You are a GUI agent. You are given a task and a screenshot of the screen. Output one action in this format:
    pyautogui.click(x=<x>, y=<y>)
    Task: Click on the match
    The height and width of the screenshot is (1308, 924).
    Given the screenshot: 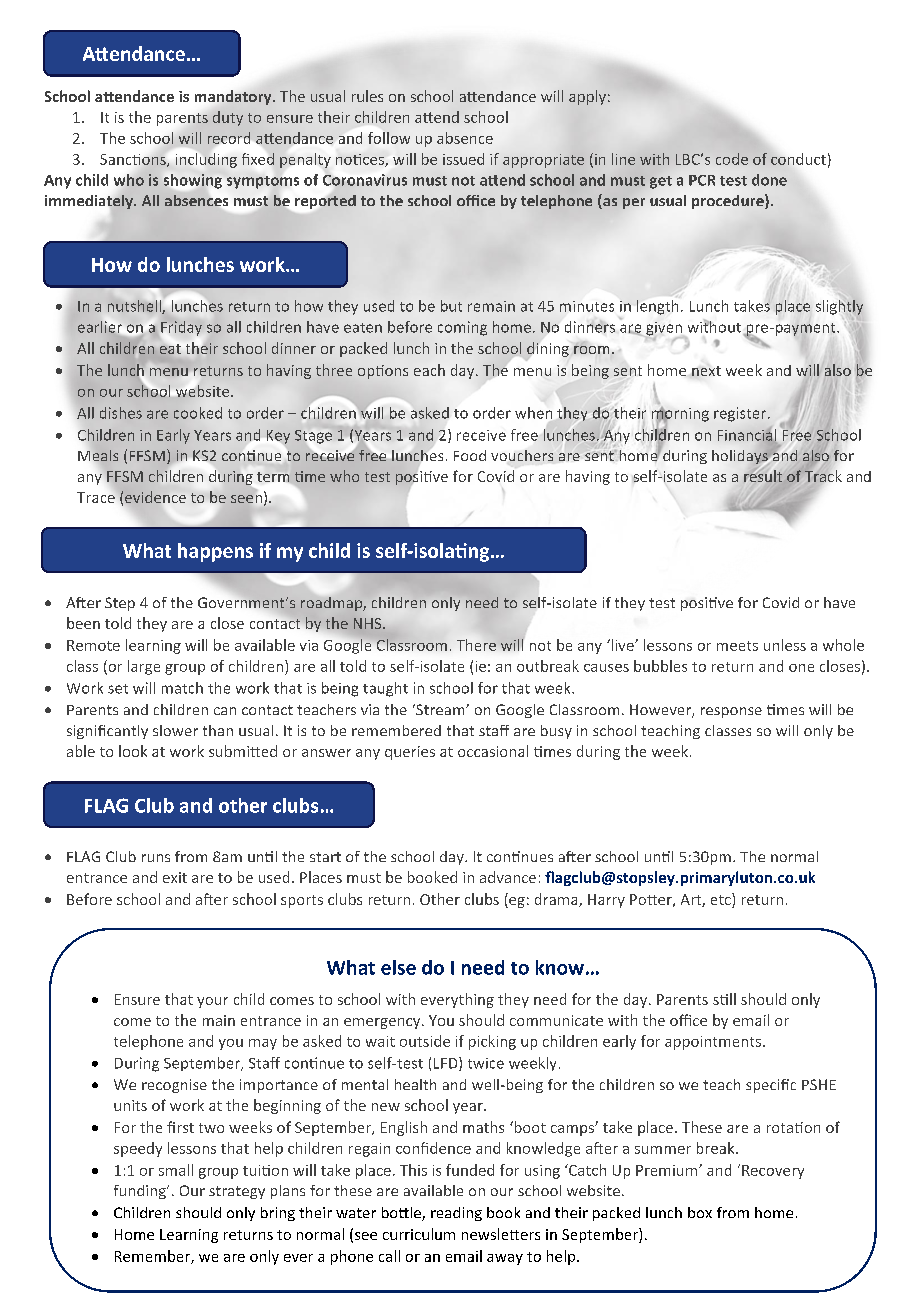 What is the action you would take?
    pyautogui.click(x=182, y=688)
